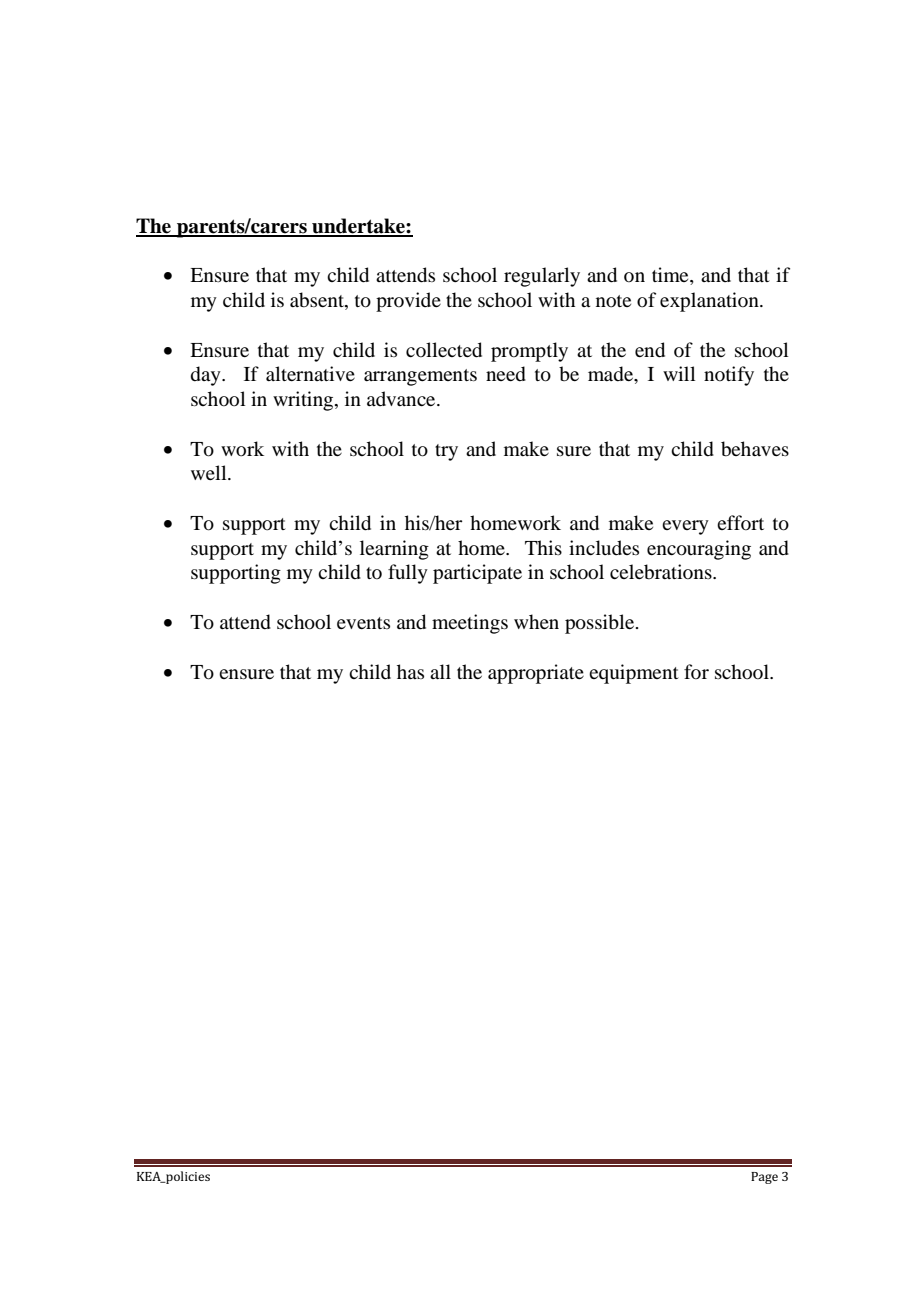  Describe the element at coordinates (662, 572) in the screenshot. I see `celebrations` at that location.
